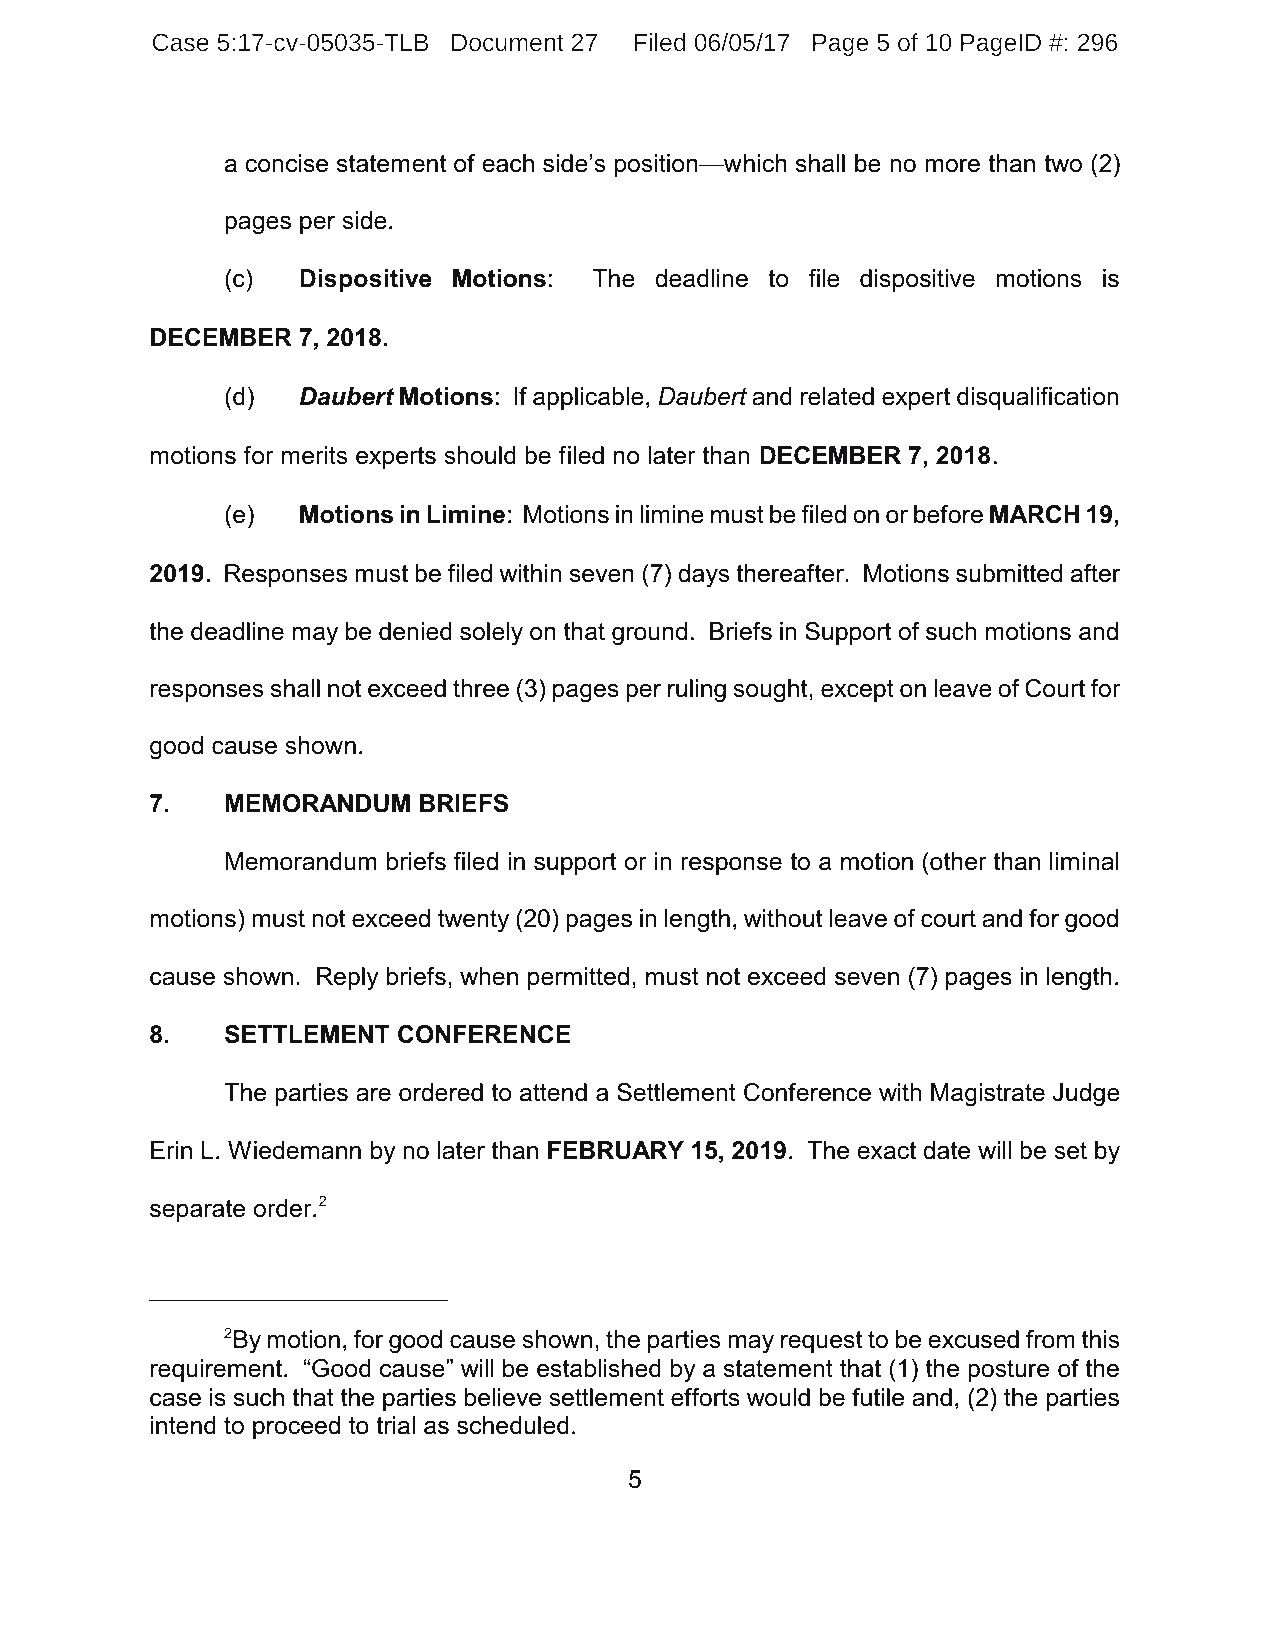 This screenshot has width=1270, height=1643. I want to click on Reply, so click(348, 979).
